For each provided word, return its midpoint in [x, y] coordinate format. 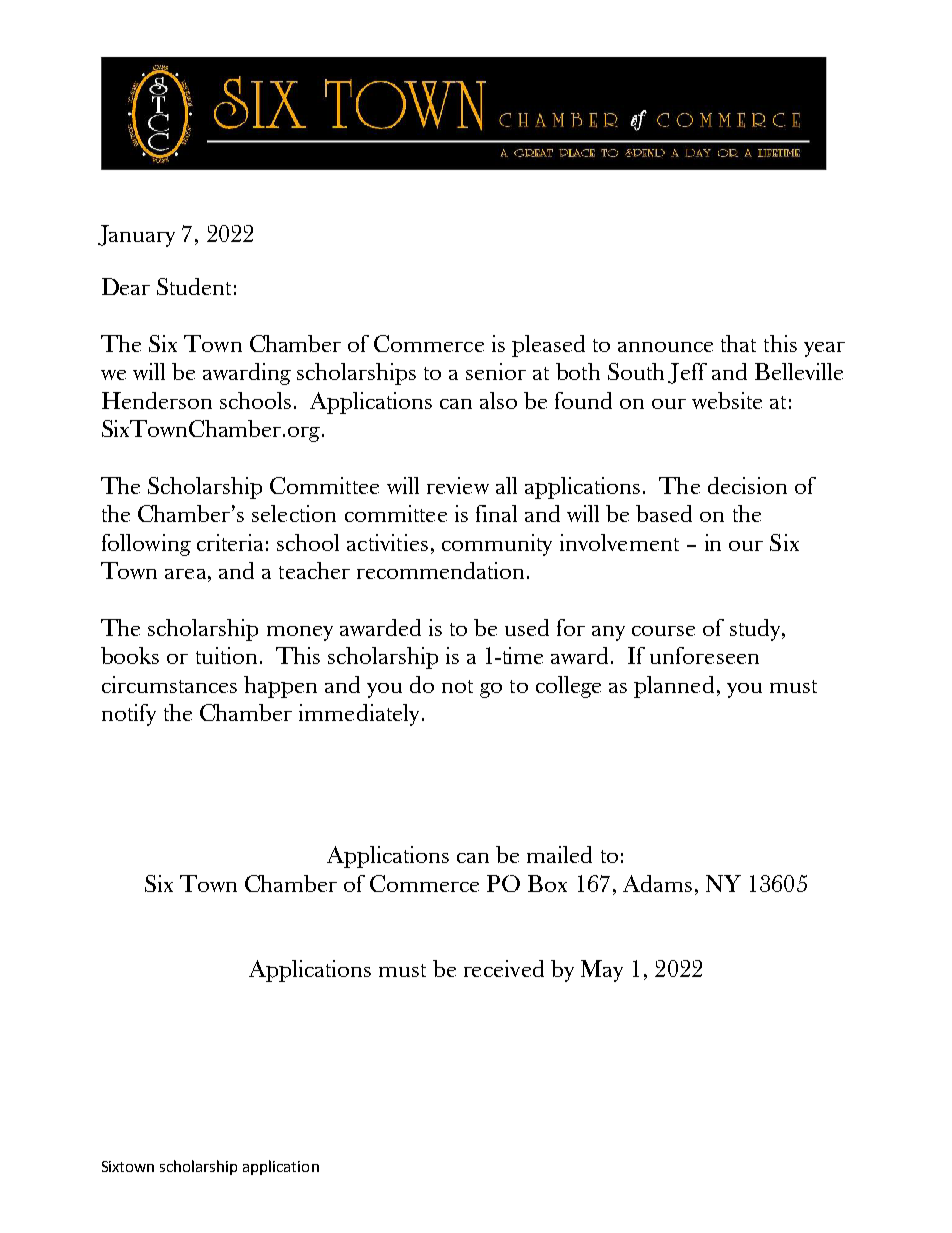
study [756, 630]
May [602, 971]
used [527, 627]
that [738, 343]
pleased [548, 346]
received [504, 968]
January [136, 236]
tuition [226, 655]
